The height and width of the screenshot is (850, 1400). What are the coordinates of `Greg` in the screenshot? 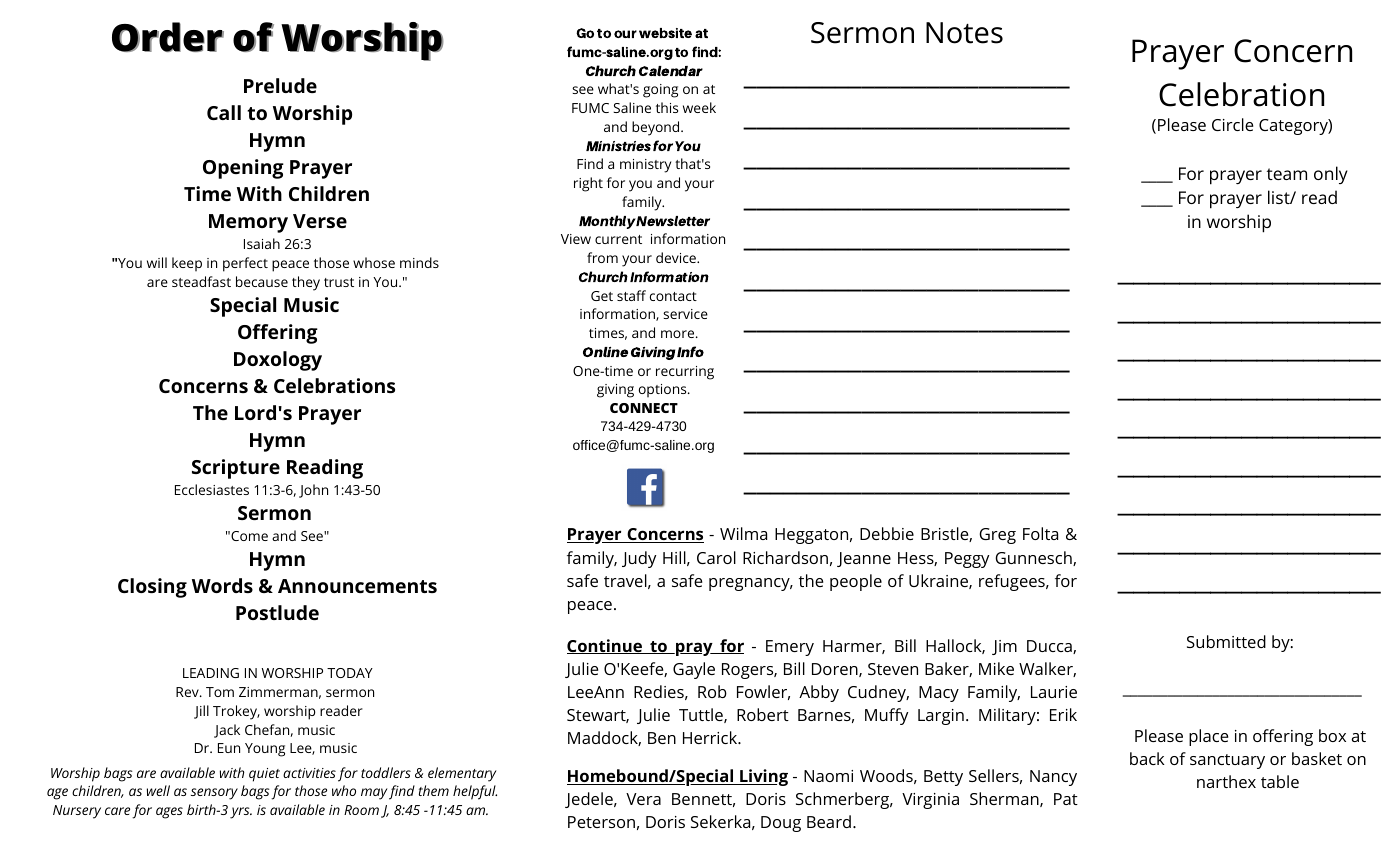 It's located at (997, 536).
